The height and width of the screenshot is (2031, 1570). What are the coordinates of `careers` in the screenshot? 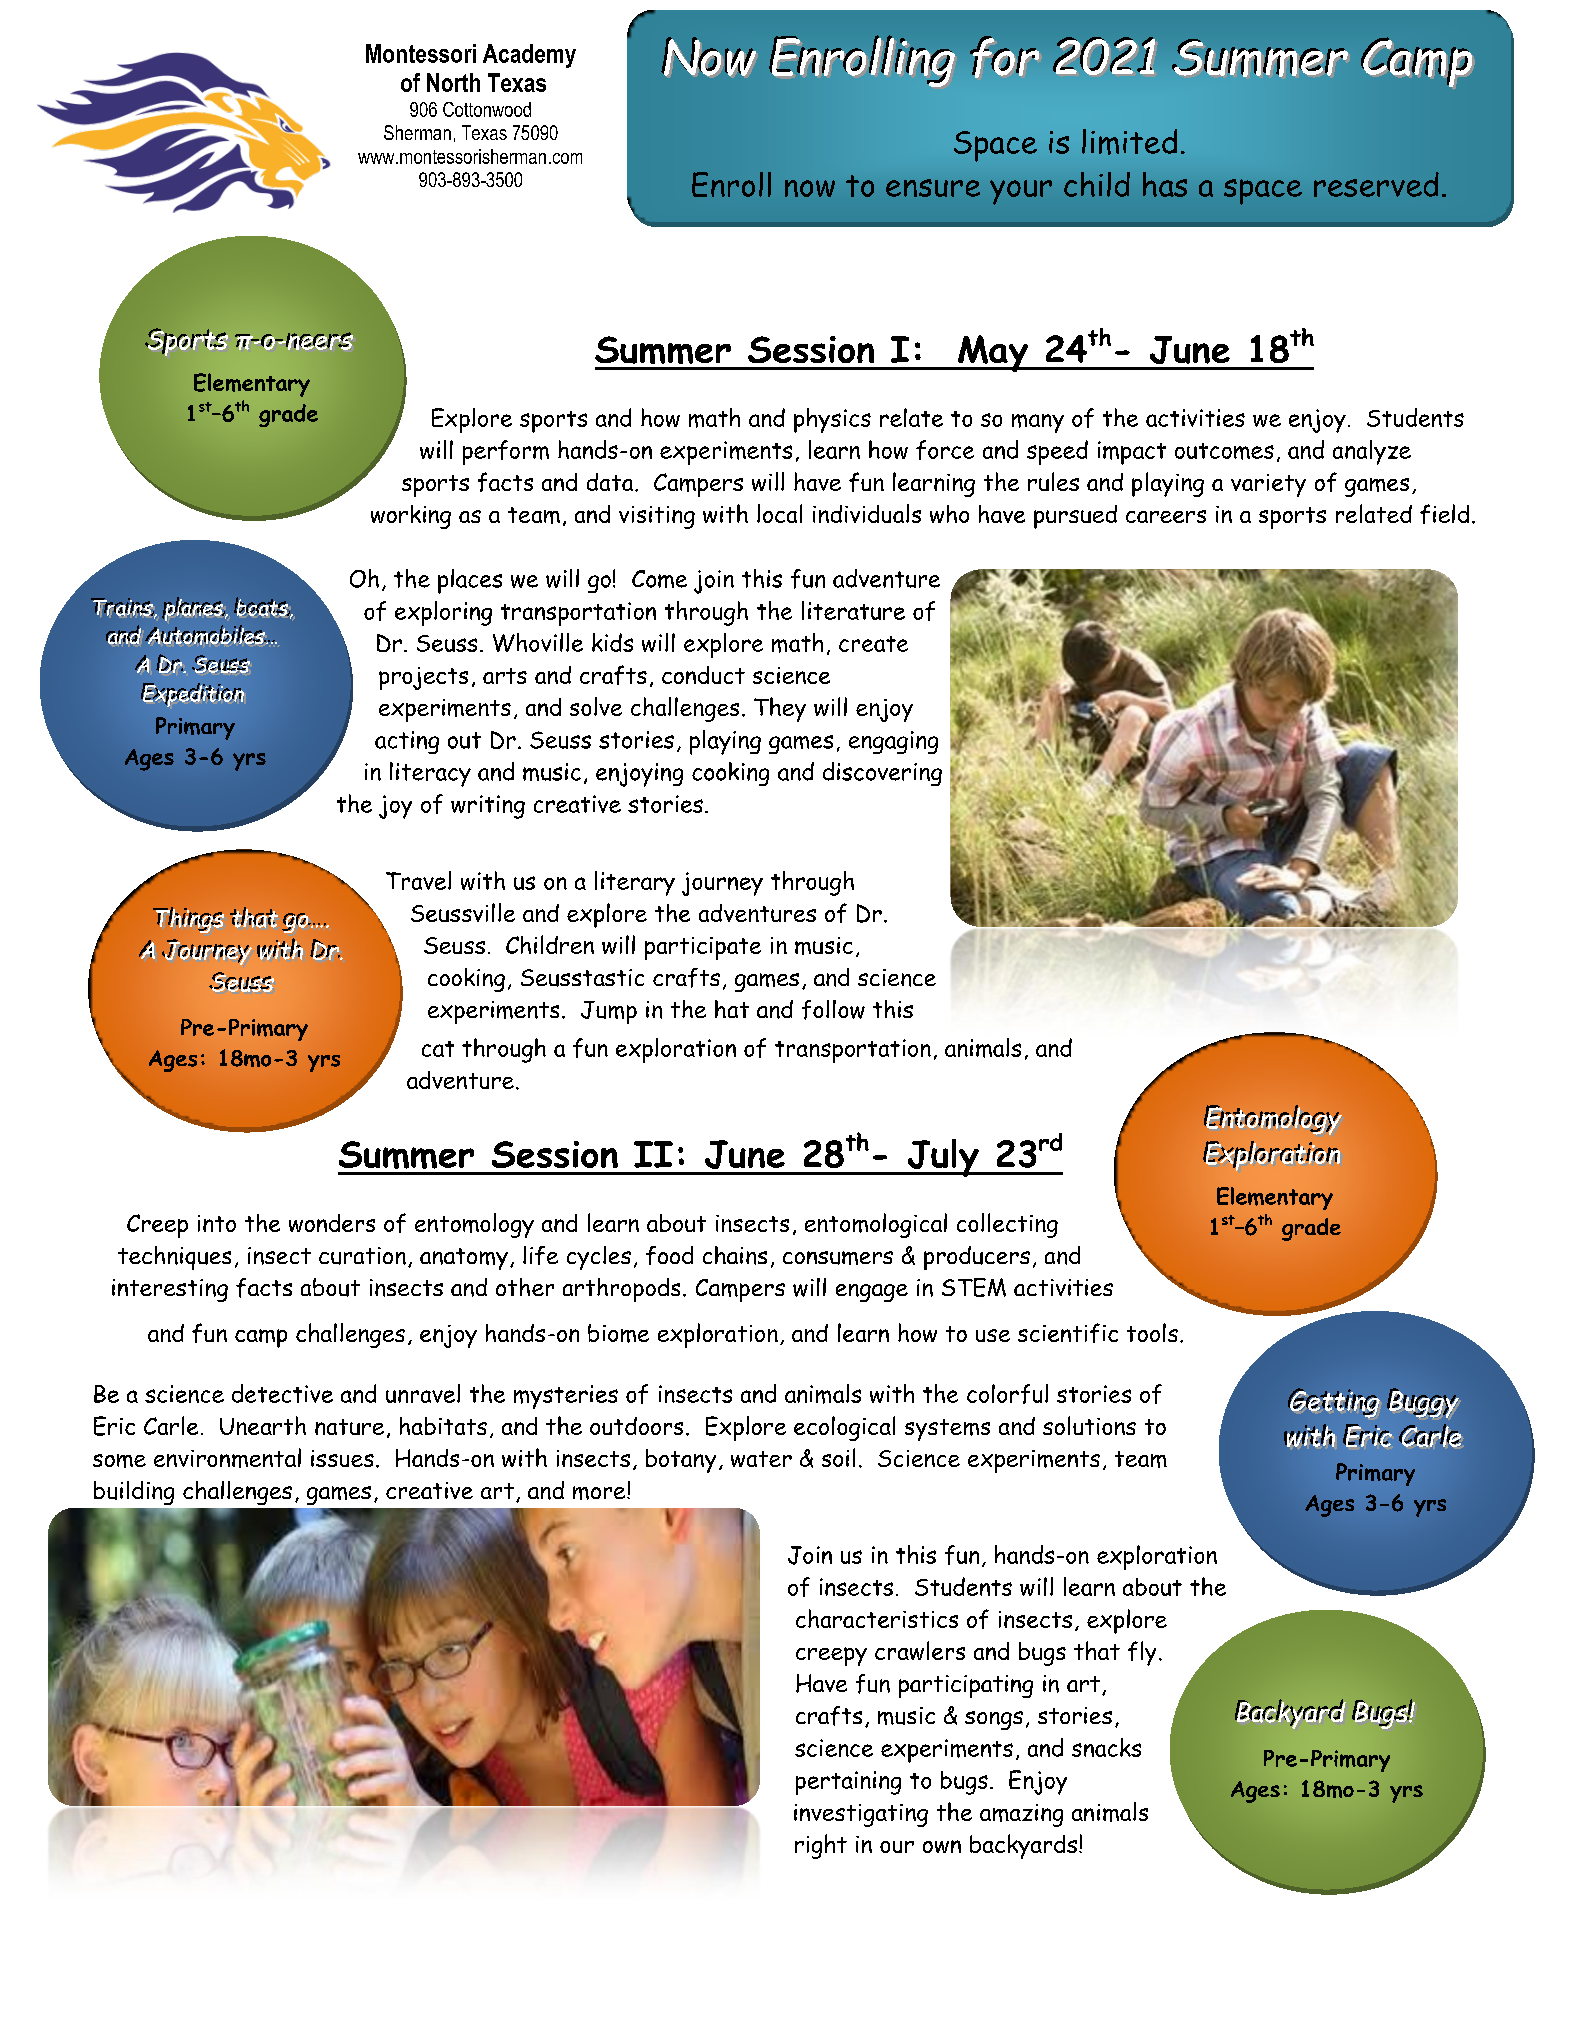 It's located at (1166, 516).
